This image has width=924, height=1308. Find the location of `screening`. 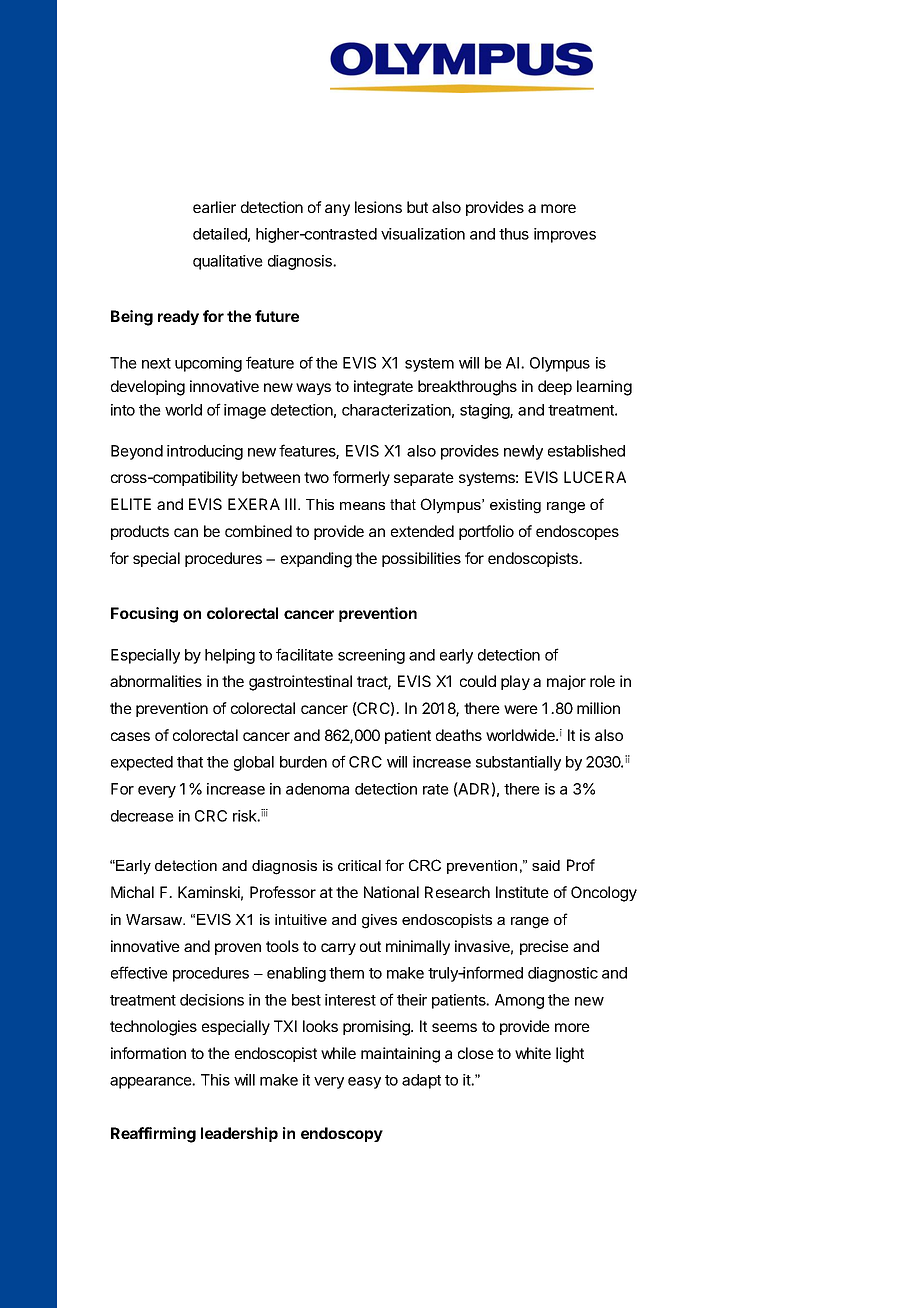

screening is located at coordinates (371, 656).
